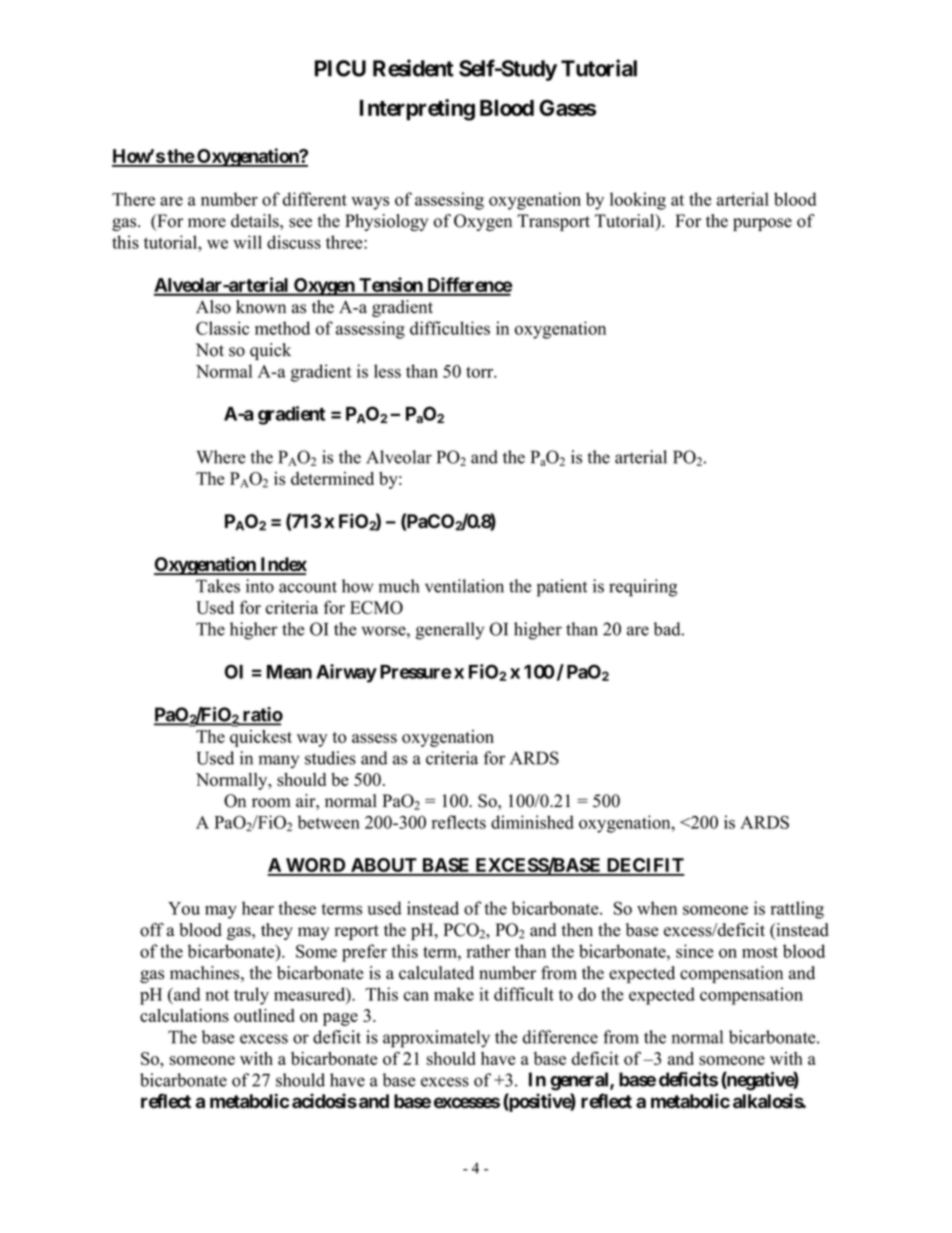 The width and height of the page is (952, 1233). Describe the element at coordinates (454, 994) in the page. I see `make` at that location.
